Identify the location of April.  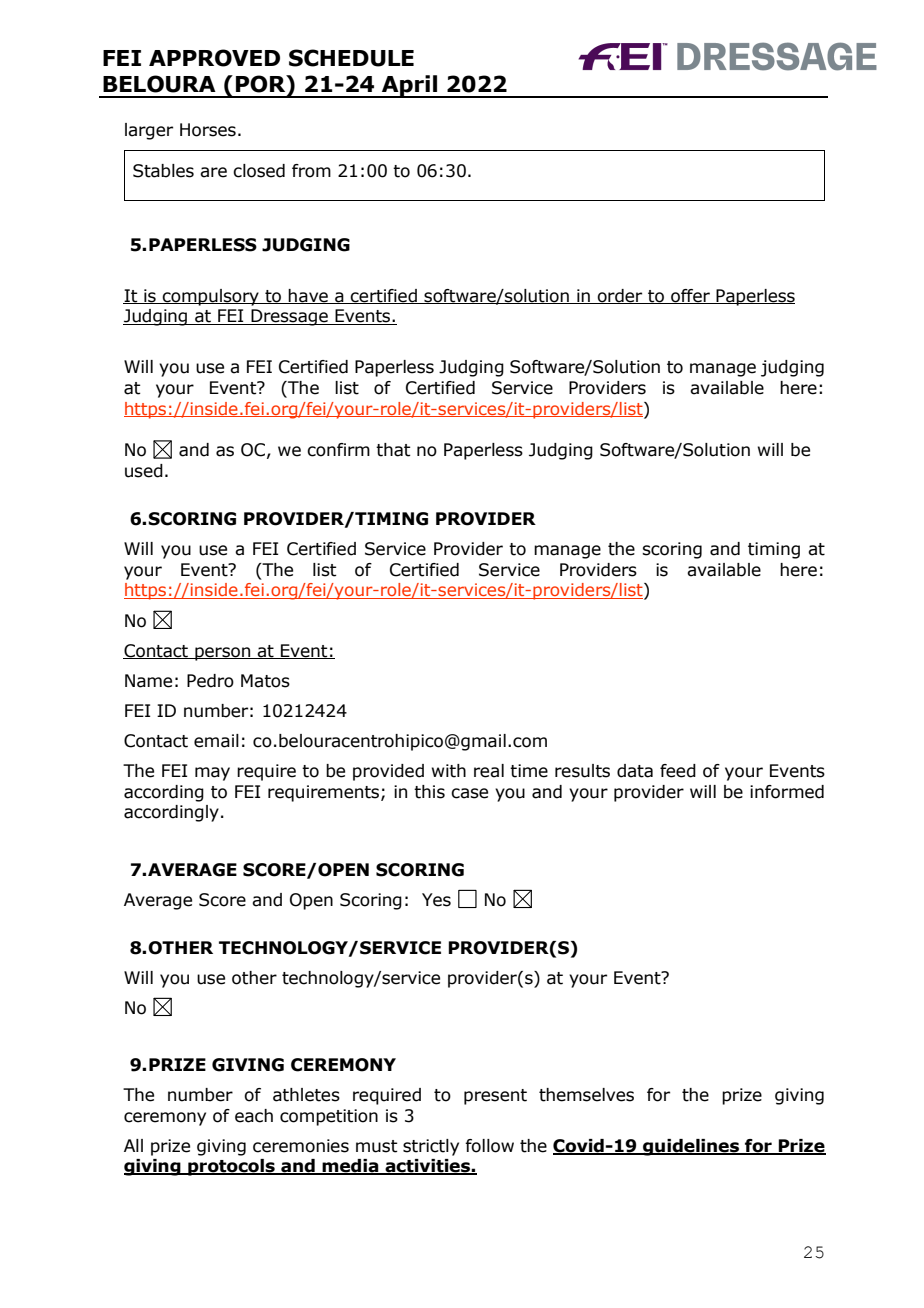
(410, 86).
